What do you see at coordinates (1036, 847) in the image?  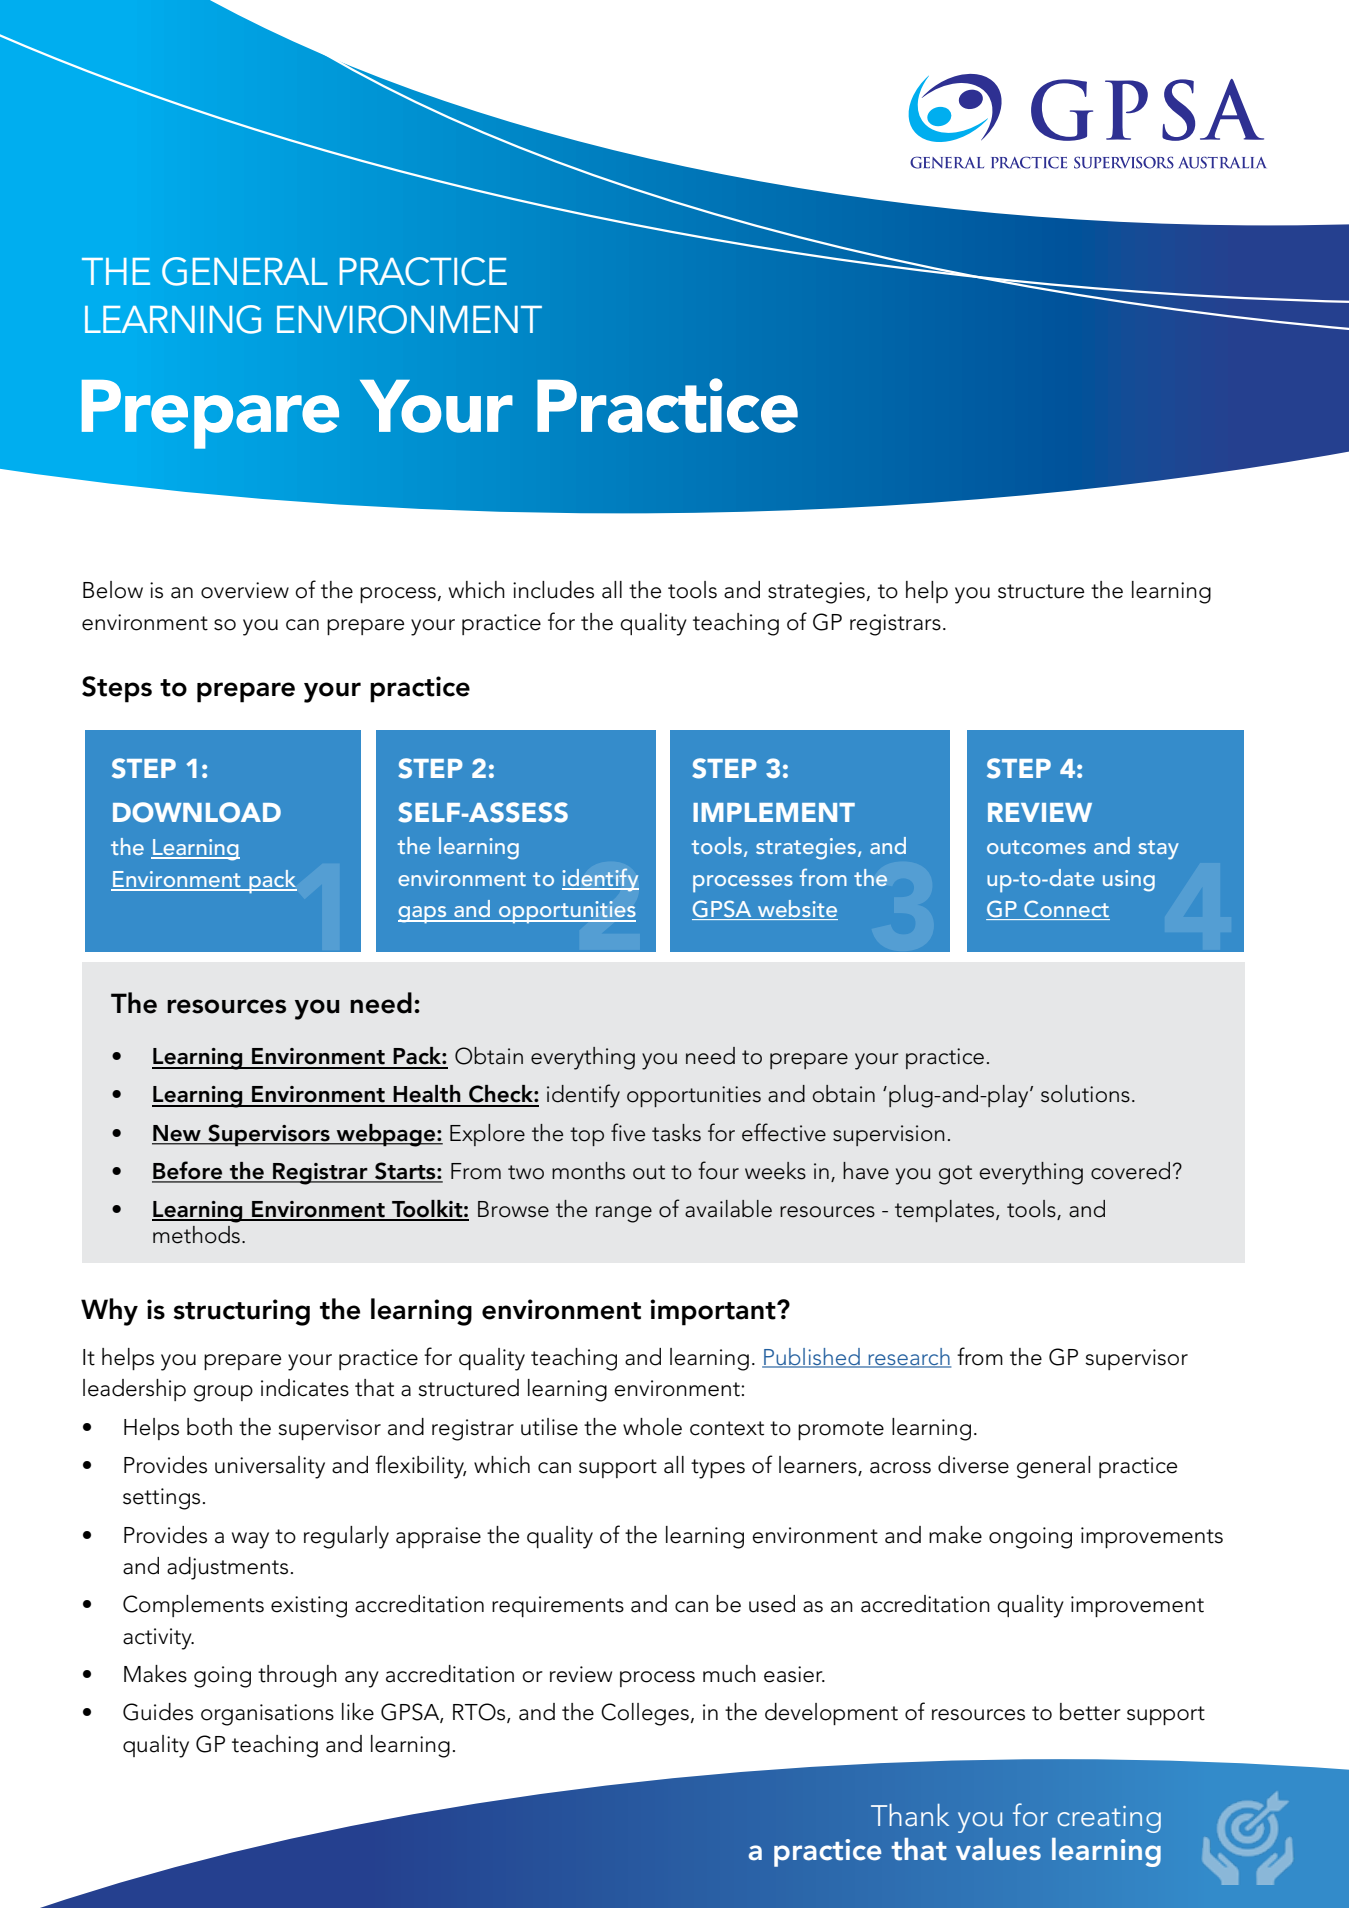 I see `outcomes` at bounding box center [1036, 847].
